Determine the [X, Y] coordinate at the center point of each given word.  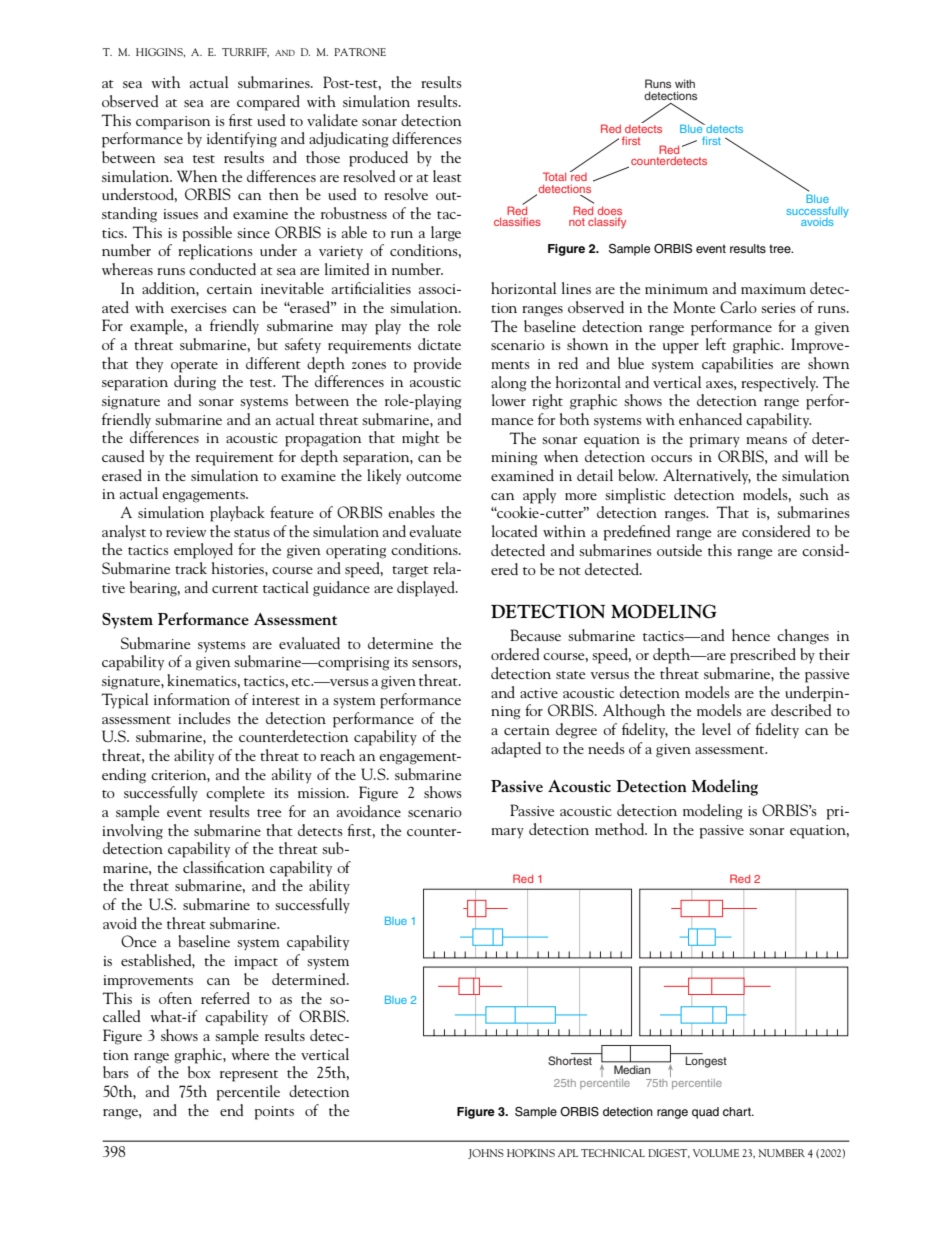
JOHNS [486, 1154]
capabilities [737, 365]
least [447, 176]
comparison [173, 123]
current [235, 589]
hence [751, 635]
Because [535, 635]
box [199, 1072]
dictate [439, 344]
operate [194, 367]
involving [133, 832]
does [609, 210]
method [621, 829]
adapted [516, 750]
